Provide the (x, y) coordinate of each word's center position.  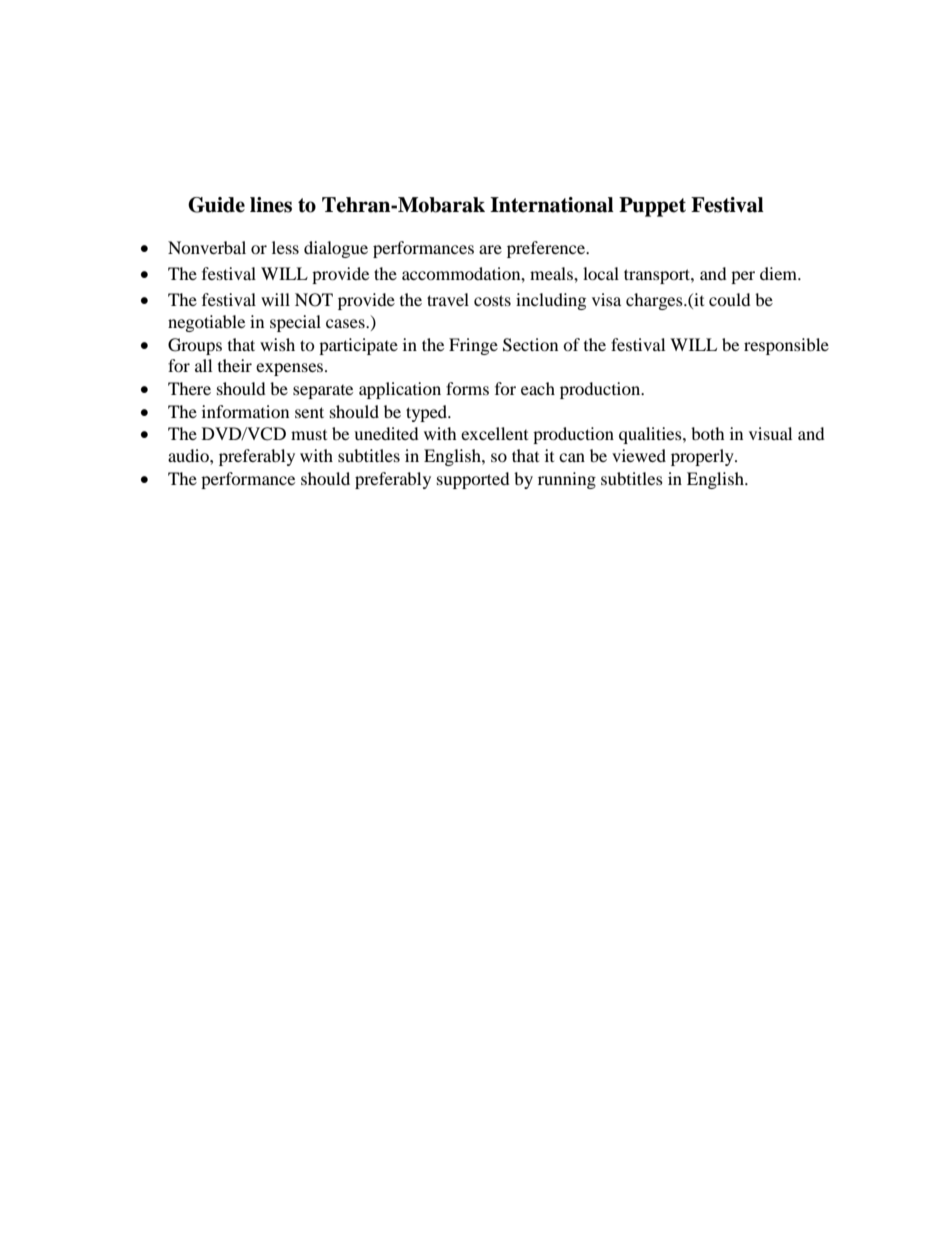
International (552, 205)
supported (473, 480)
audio (189, 455)
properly (703, 457)
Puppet (652, 207)
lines (271, 205)
